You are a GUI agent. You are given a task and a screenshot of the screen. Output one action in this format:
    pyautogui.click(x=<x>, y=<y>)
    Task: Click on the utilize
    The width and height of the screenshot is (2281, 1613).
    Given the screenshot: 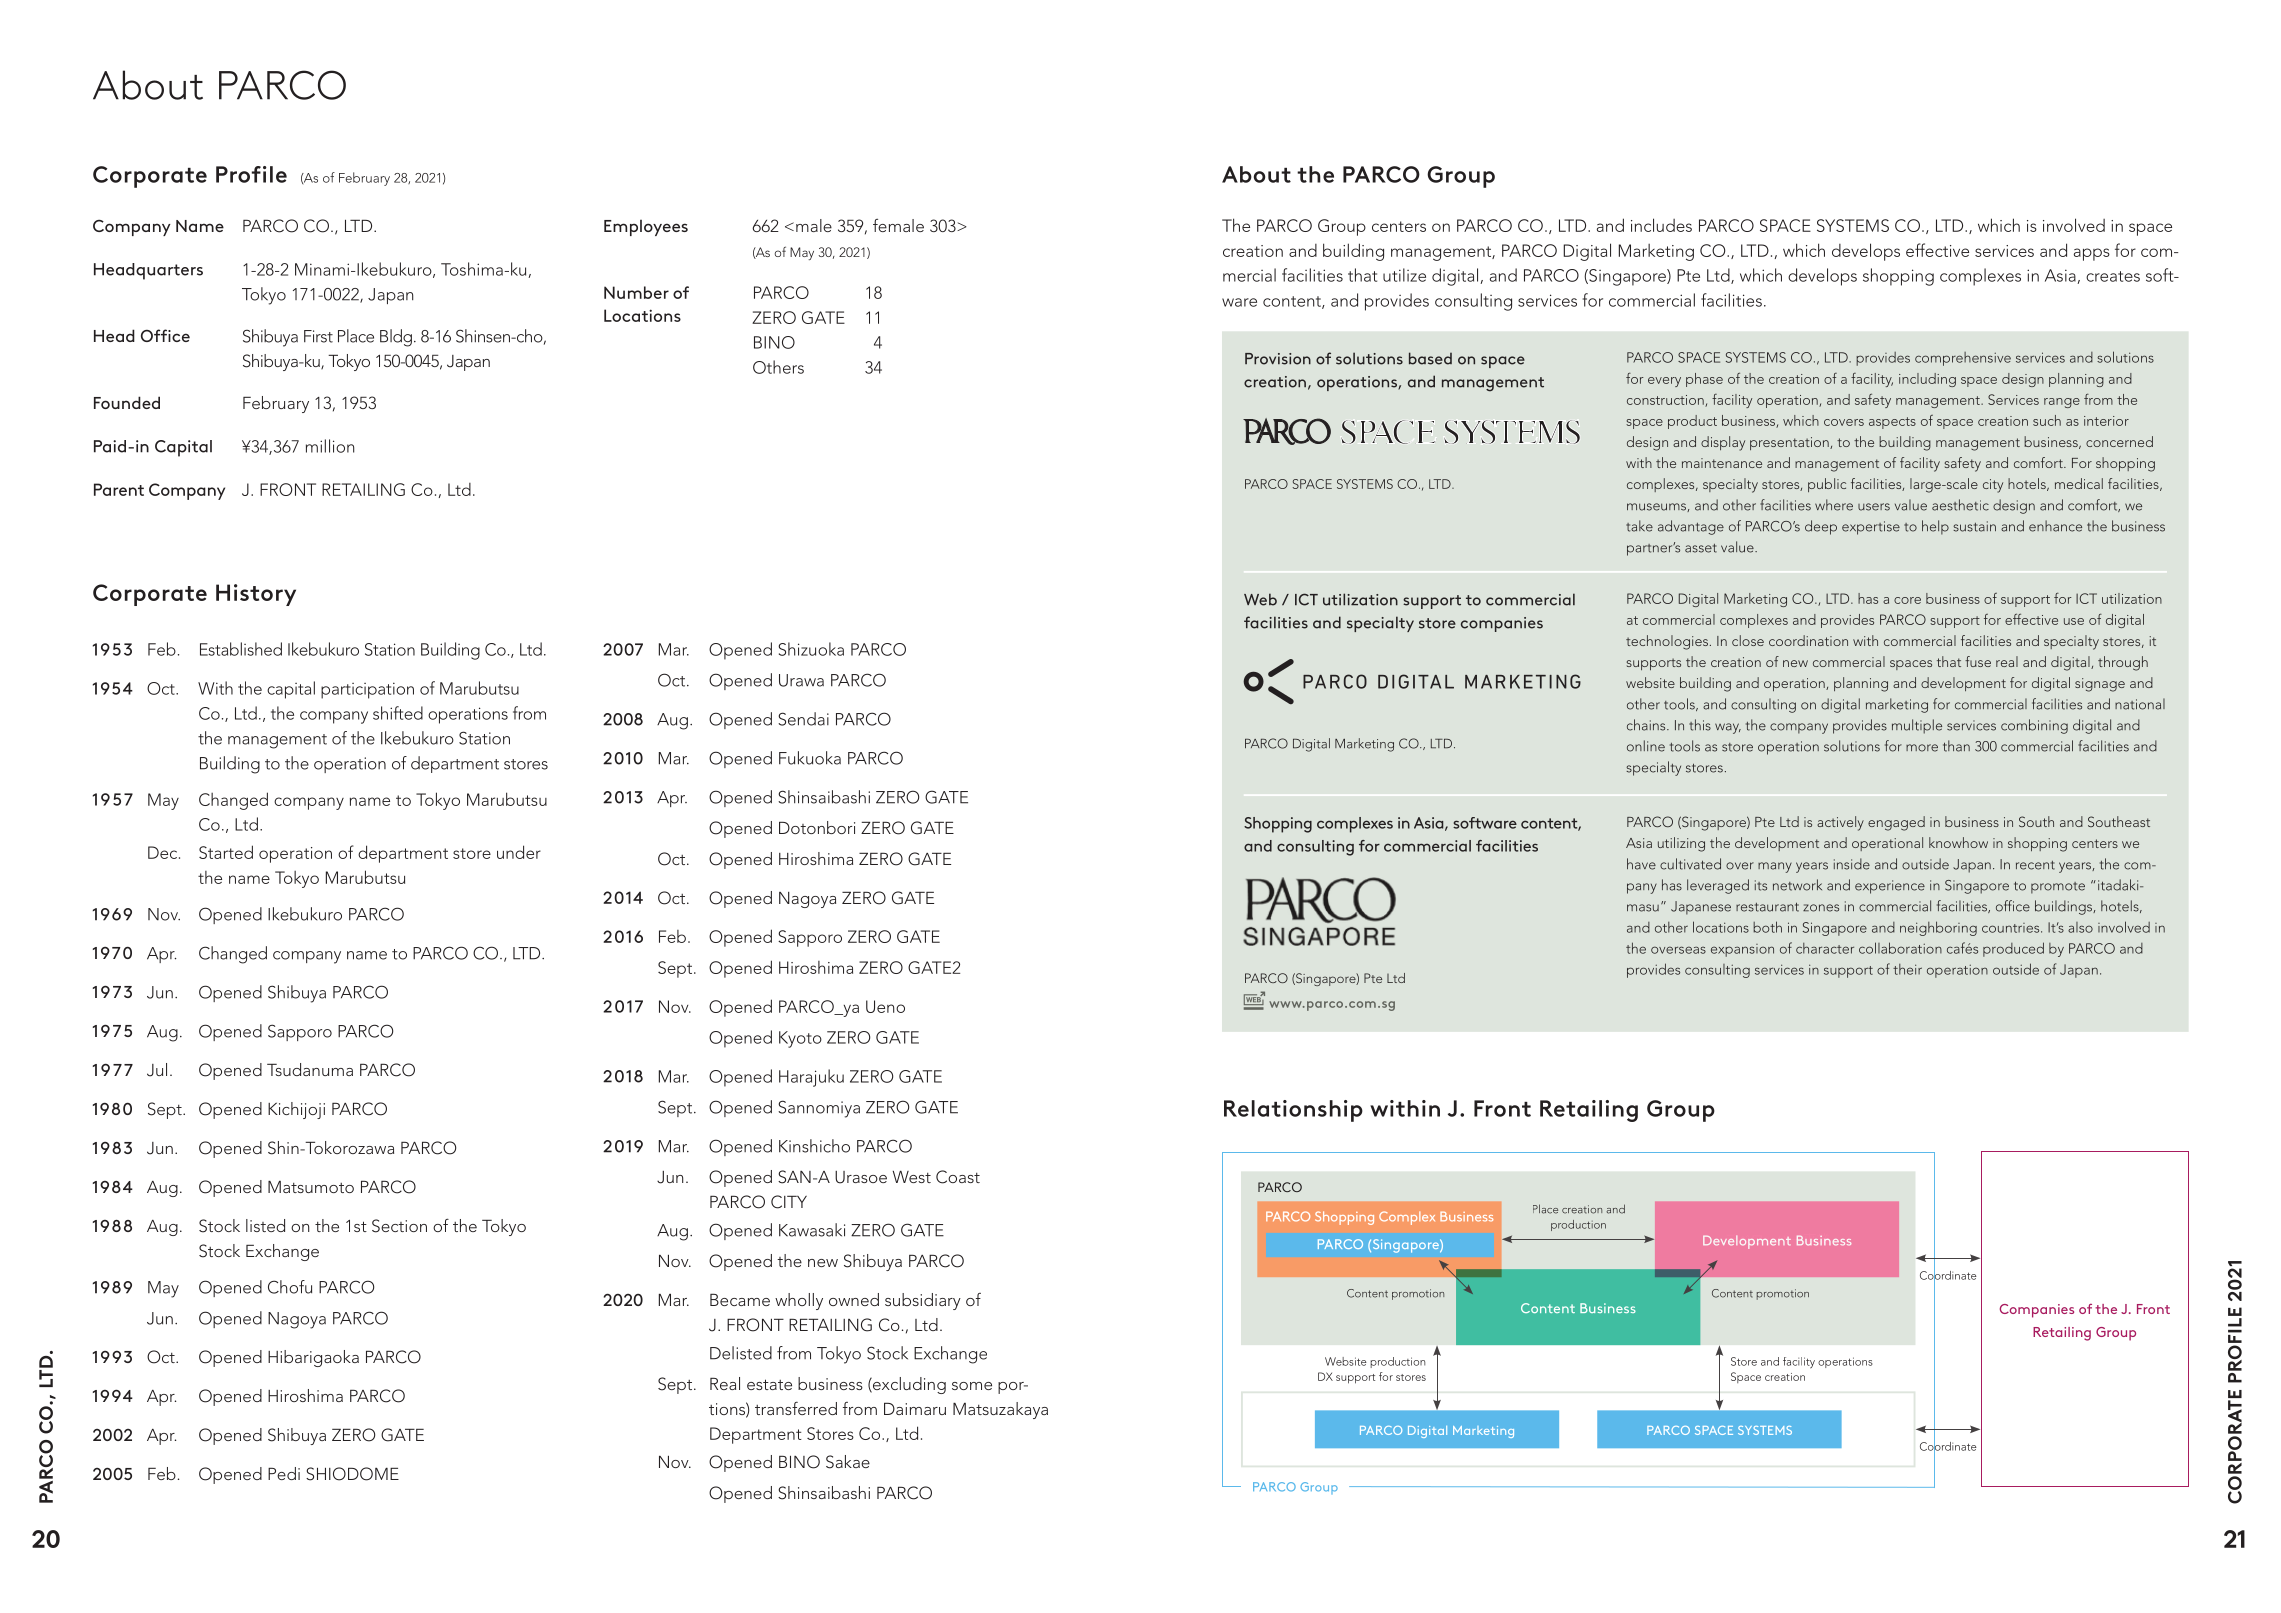 What is the action you would take?
    pyautogui.click(x=1404, y=275)
